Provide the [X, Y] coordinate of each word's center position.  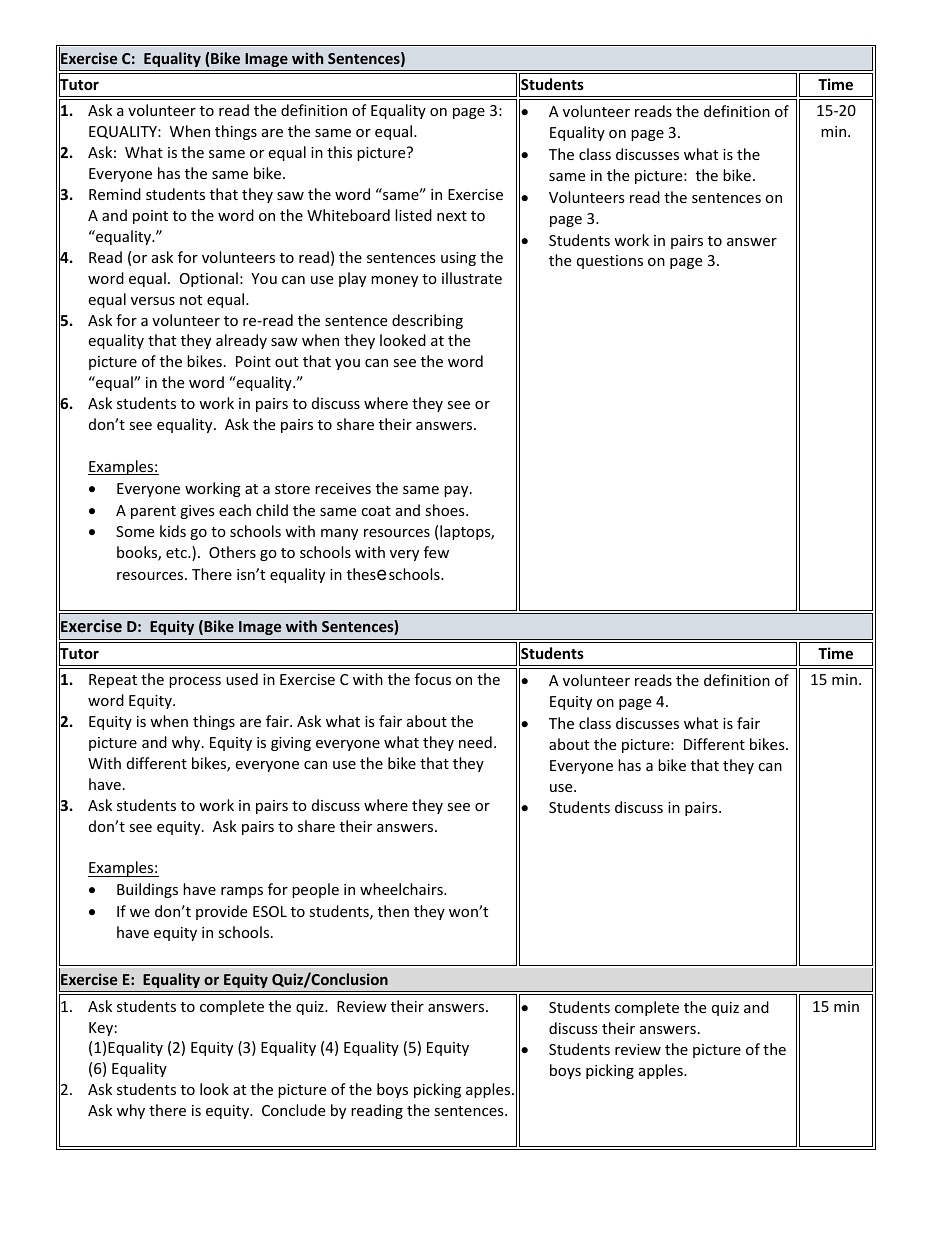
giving [291, 744]
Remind [115, 194]
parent [153, 512]
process [195, 682]
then [393, 911]
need [475, 742]
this [339, 152]
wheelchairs [402, 889]
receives [343, 488]
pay [457, 491]
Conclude [293, 1110]
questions [610, 262]
